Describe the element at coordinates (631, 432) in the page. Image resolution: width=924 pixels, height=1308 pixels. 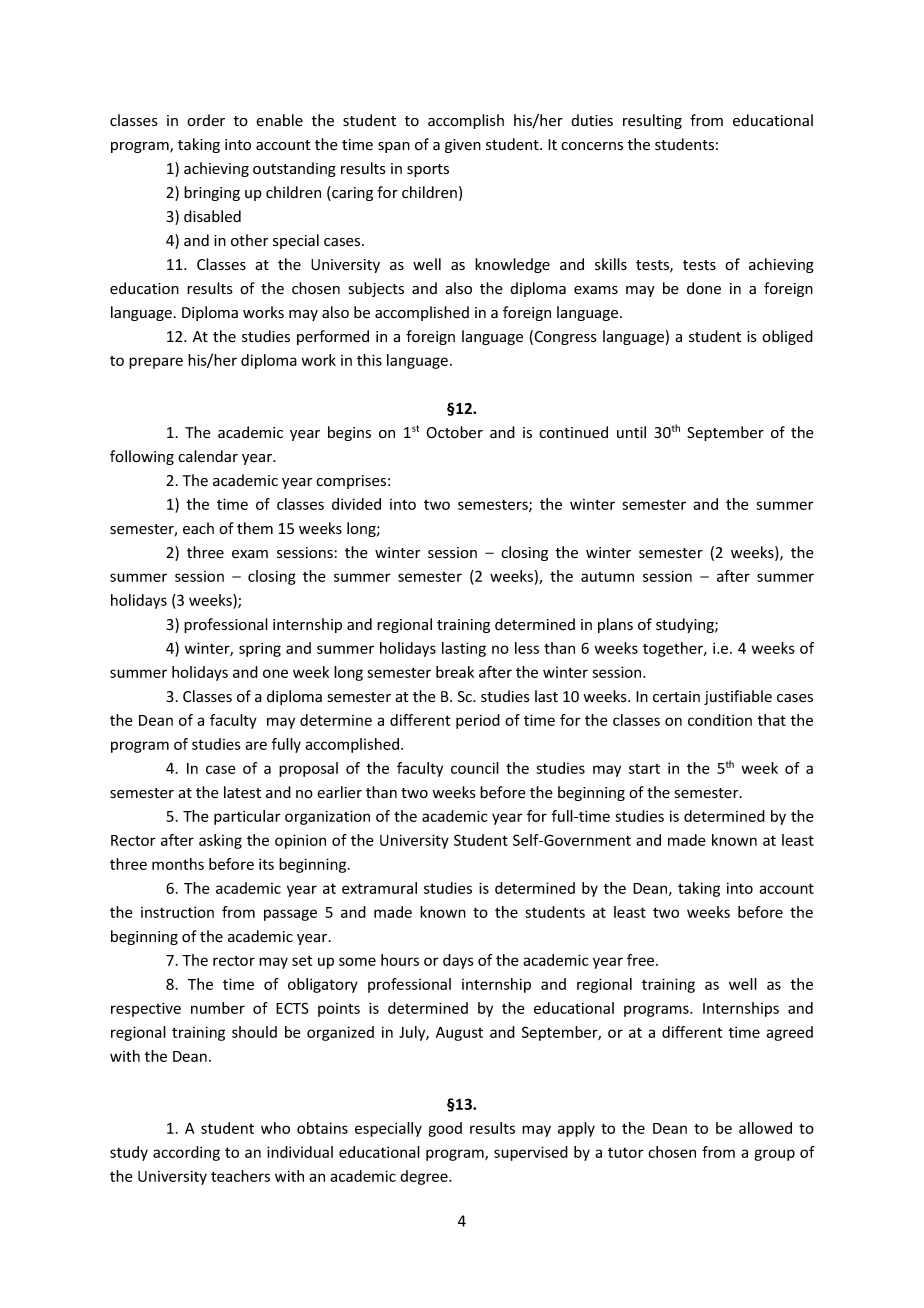
I see `until` at that location.
